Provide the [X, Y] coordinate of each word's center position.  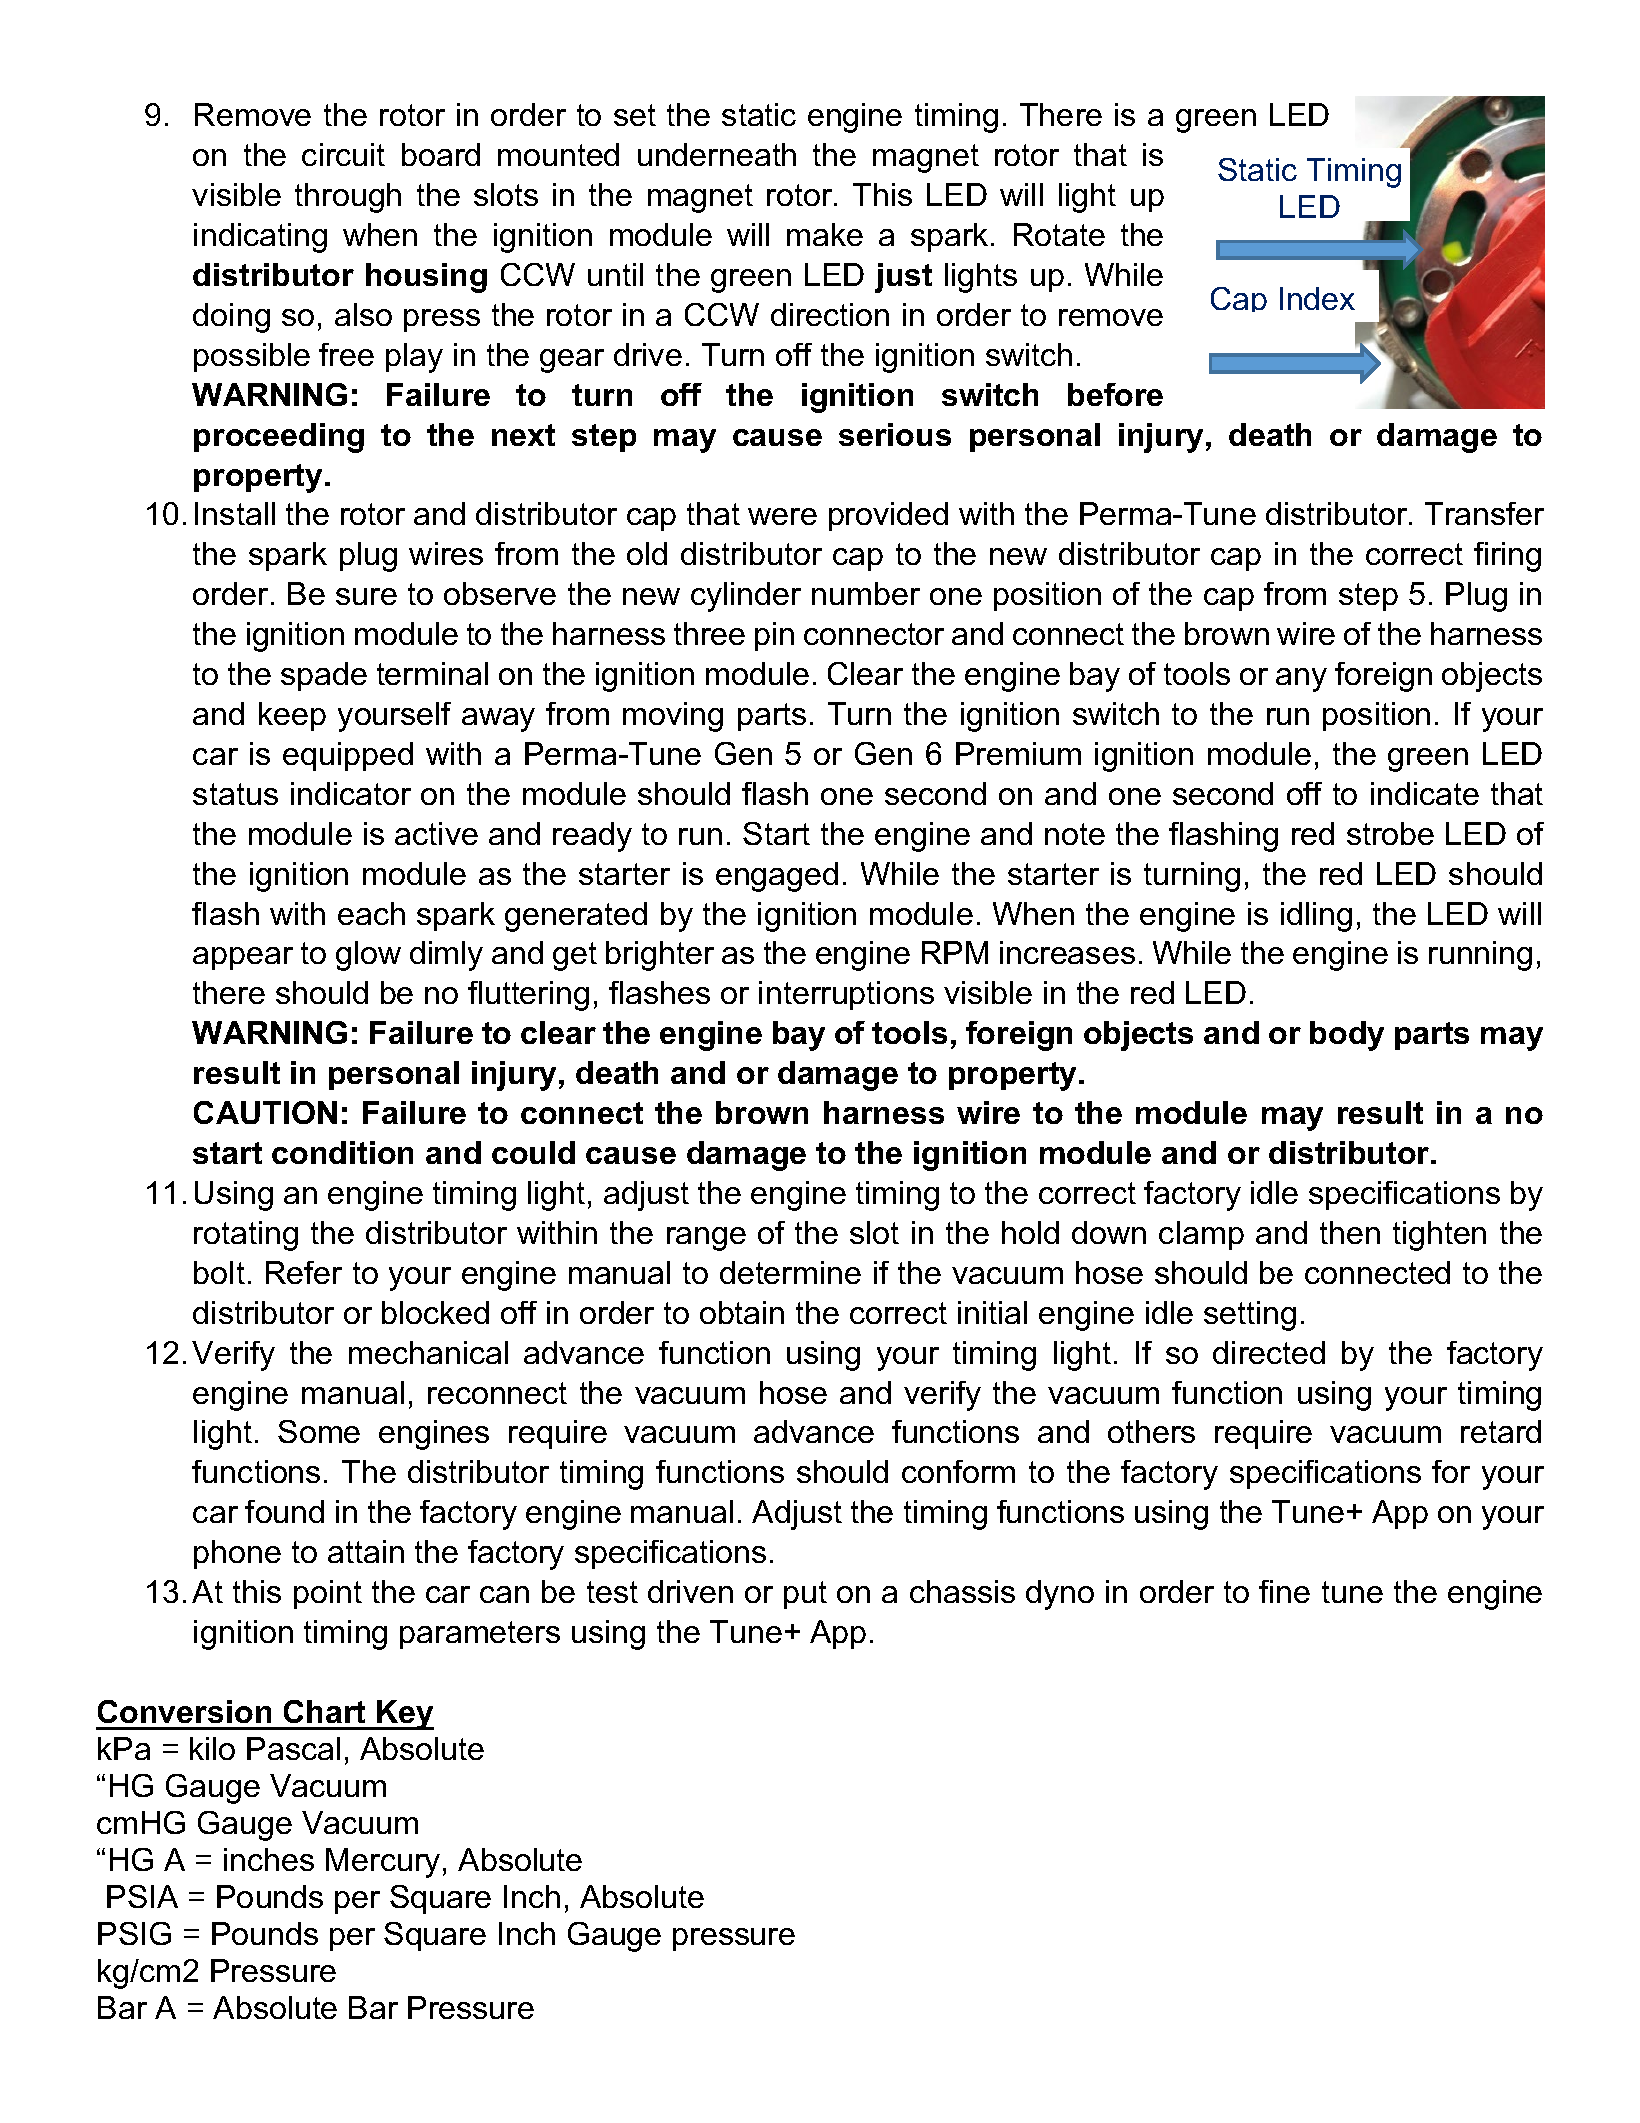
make [825, 234]
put [805, 1595]
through [348, 198]
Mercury [383, 1863]
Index [1317, 298]
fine [1284, 1591]
